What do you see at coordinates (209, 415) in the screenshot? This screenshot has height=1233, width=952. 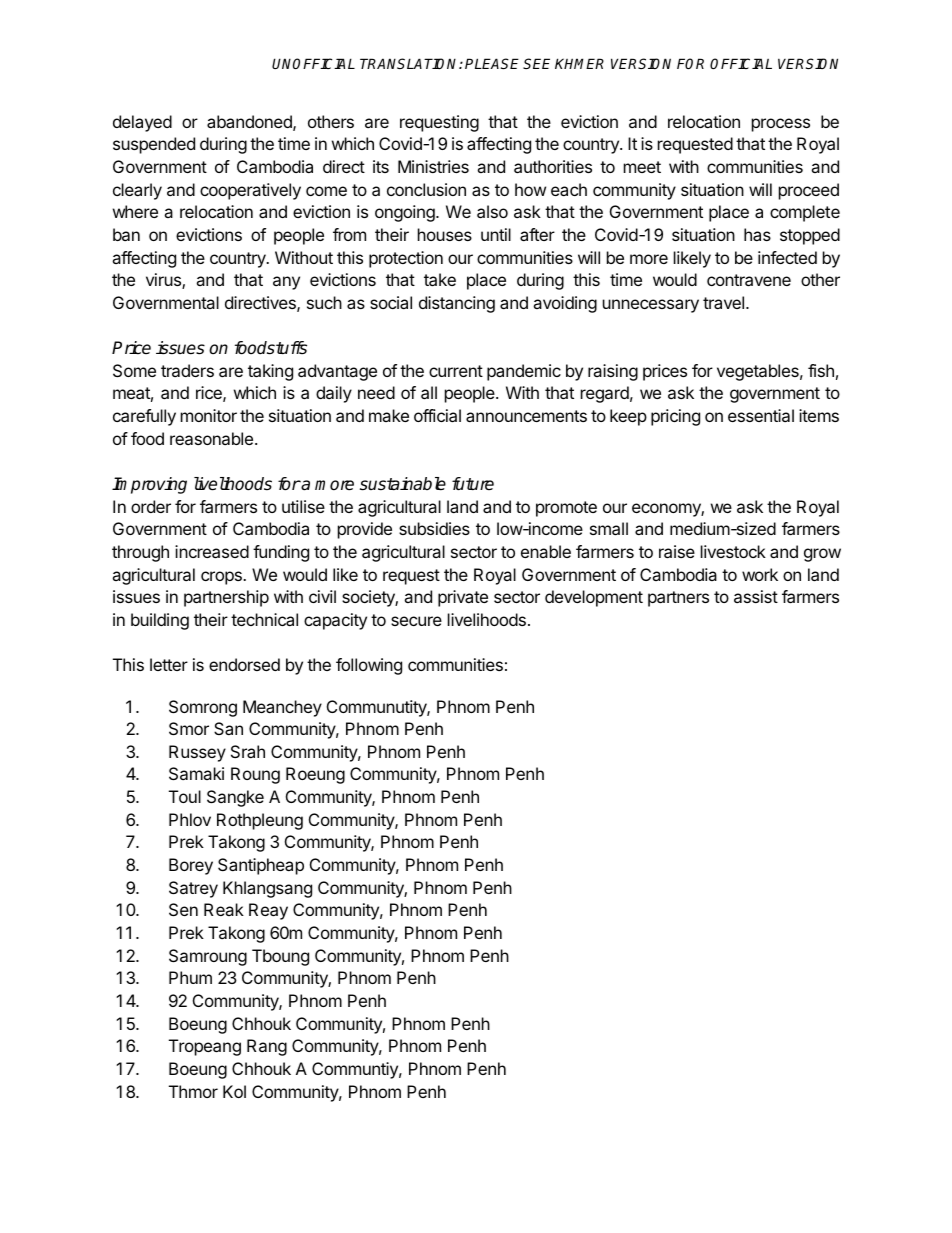 I see `monitor` at bounding box center [209, 415].
